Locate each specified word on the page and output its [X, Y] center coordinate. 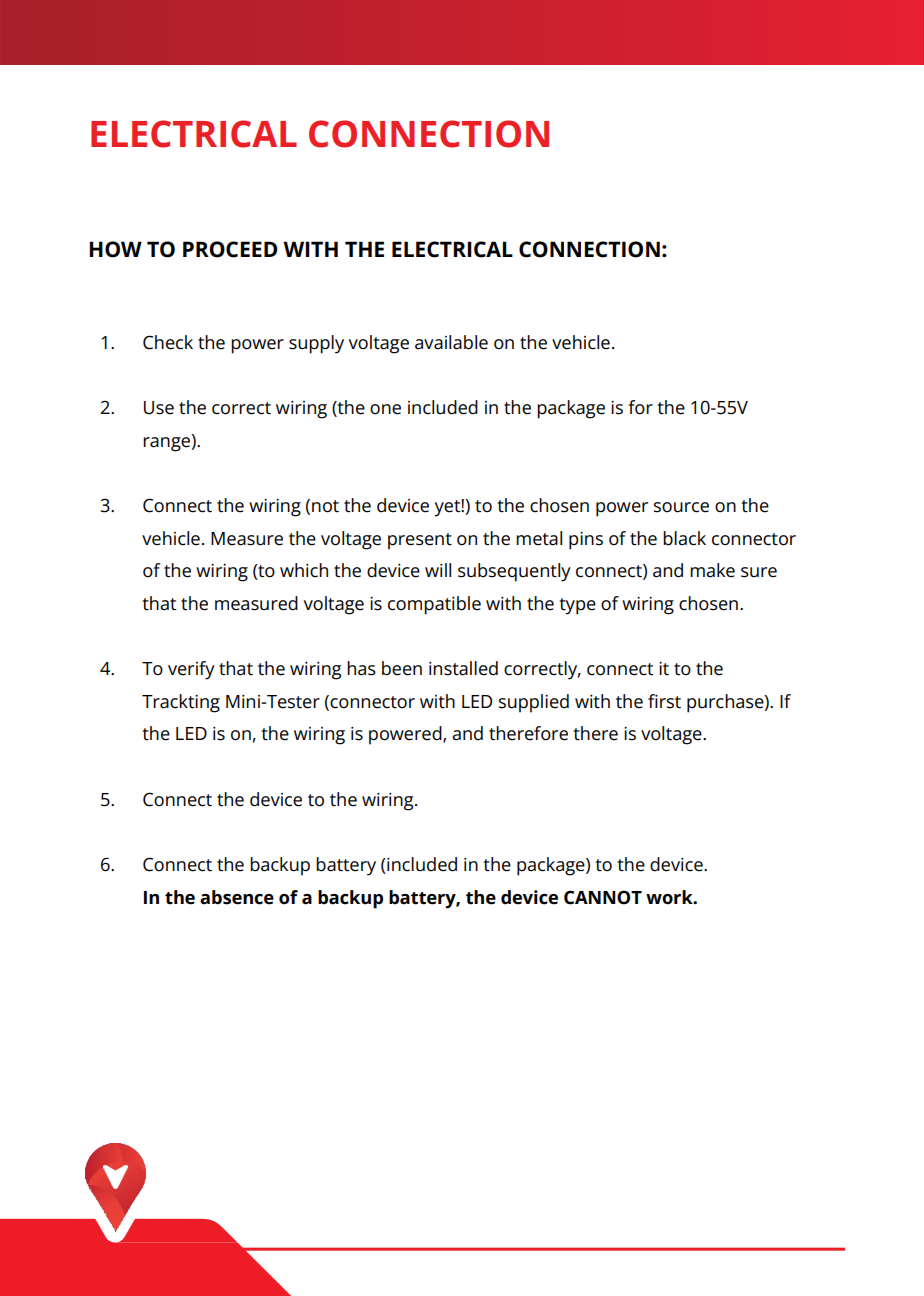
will [438, 570]
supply [316, 344]
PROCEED [230, 249]
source [681, 507]
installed [463, 668]
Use [159, 408]
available [451, 342]
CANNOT [603, 897]
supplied [534, 703]
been [402, 668]
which [304, 570]
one [385, 409]
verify [191, 670]
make [712, 570]
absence [237, 897]
